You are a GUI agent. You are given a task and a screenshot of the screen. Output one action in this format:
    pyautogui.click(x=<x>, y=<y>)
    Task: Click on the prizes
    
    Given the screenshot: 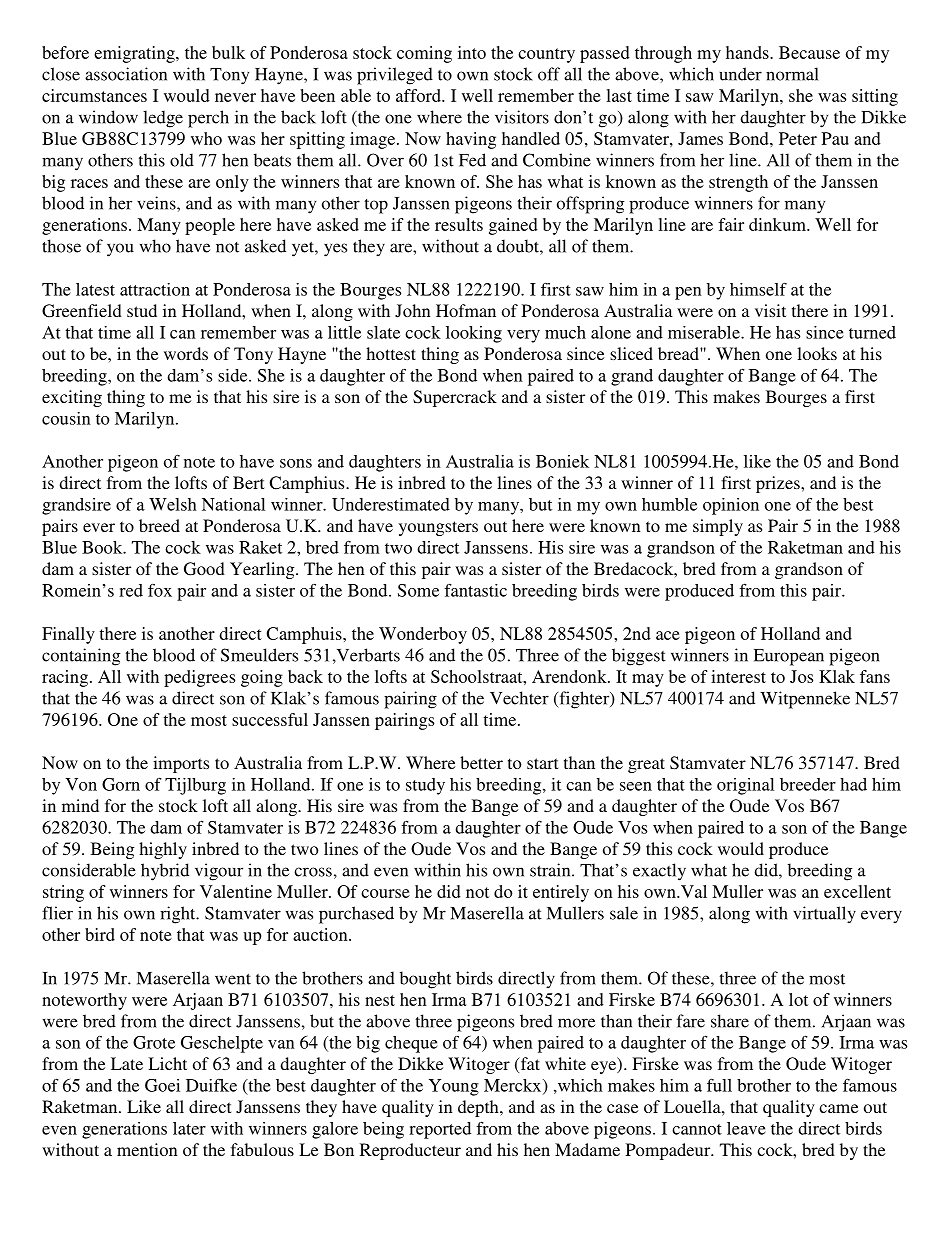 What is the action you would take?
    pyautogui.click(x=779, y=484)
